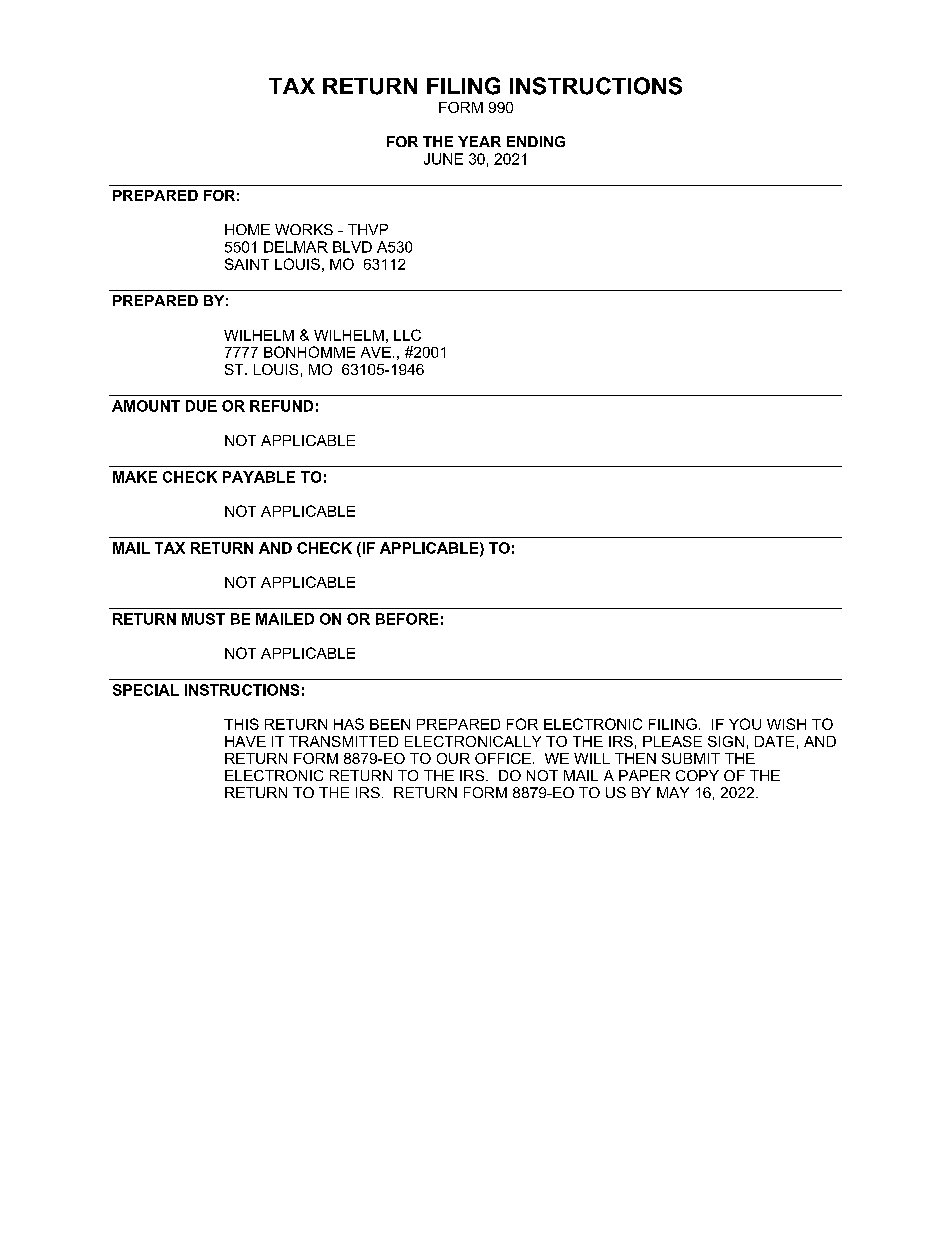  I want to click on JUNE, so click(443, 159).
